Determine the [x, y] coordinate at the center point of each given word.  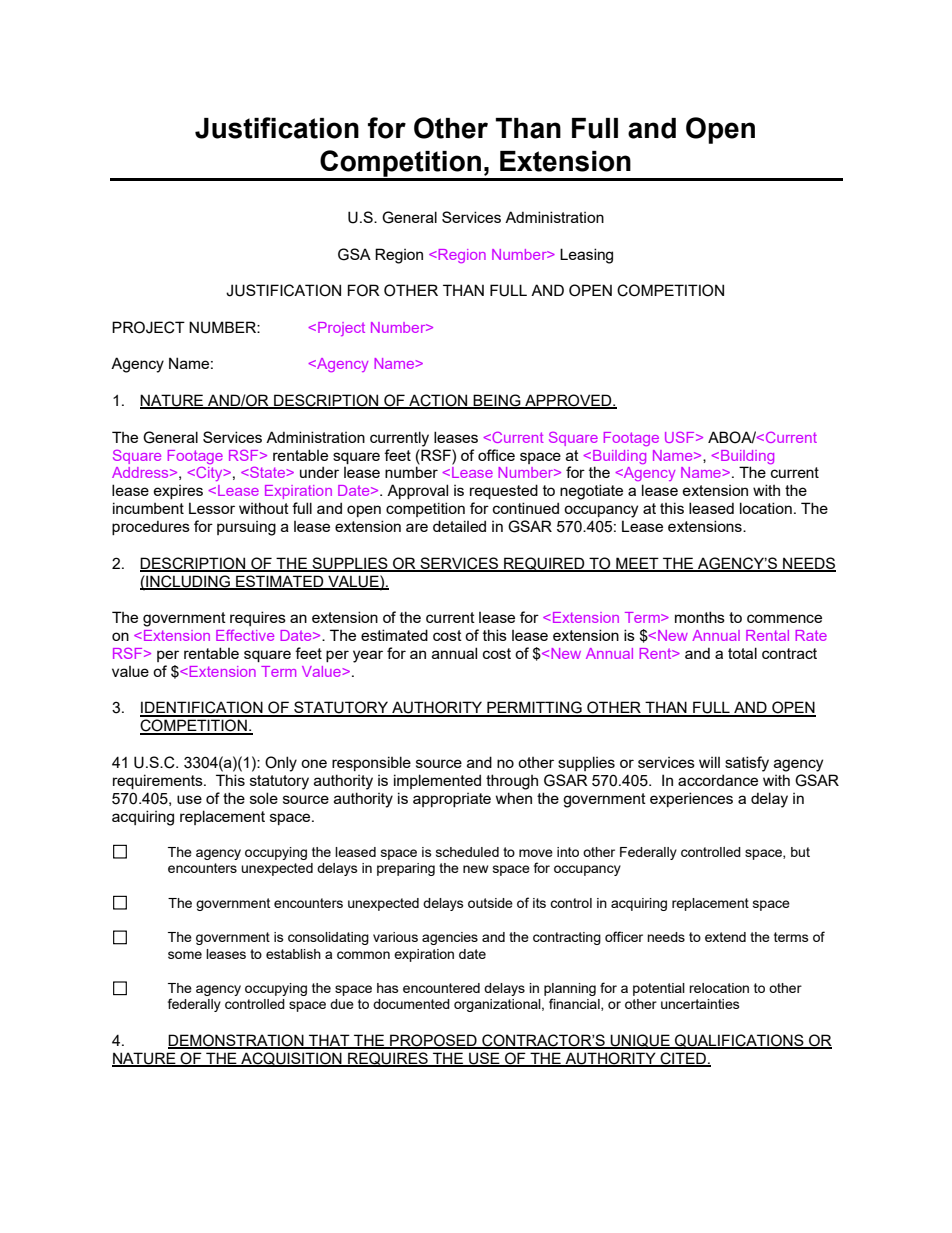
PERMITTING [534, 708]
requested [504, 491]
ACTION [438, 401]
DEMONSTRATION [237, 1041]
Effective [245, 635]
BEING [497, 401]
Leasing [586, 256]
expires [178, 492]
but [800, 852]
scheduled [467, 852]
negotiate [591, 492]
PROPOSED [433, 1041]
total [742, 653]
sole [264, 798]
